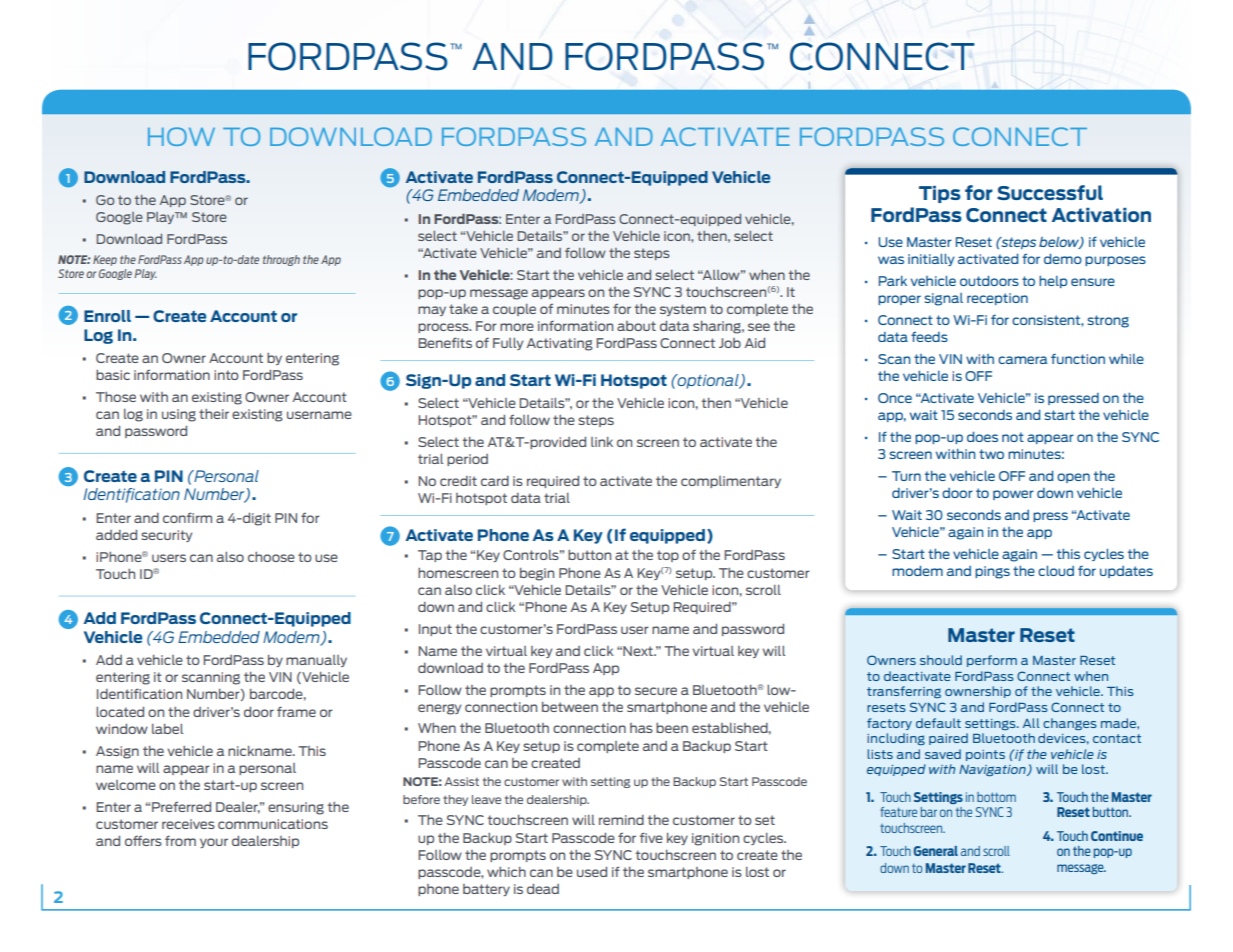 The height and width of the page is (952, 1233). I want to click on top, so click(668, 556).
